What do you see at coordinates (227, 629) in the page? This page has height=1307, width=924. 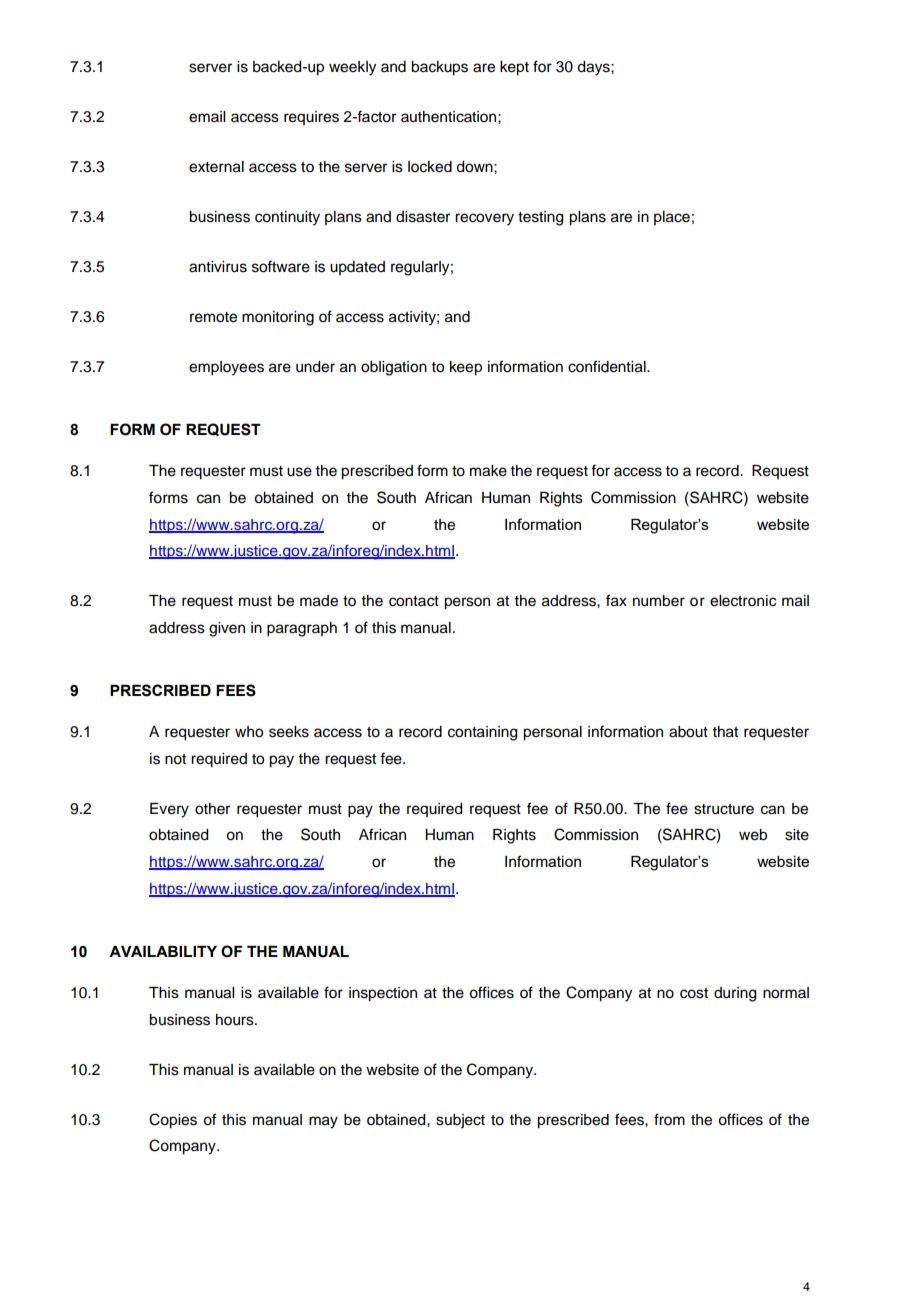 I see `given` at bounding box center [227, 629].
